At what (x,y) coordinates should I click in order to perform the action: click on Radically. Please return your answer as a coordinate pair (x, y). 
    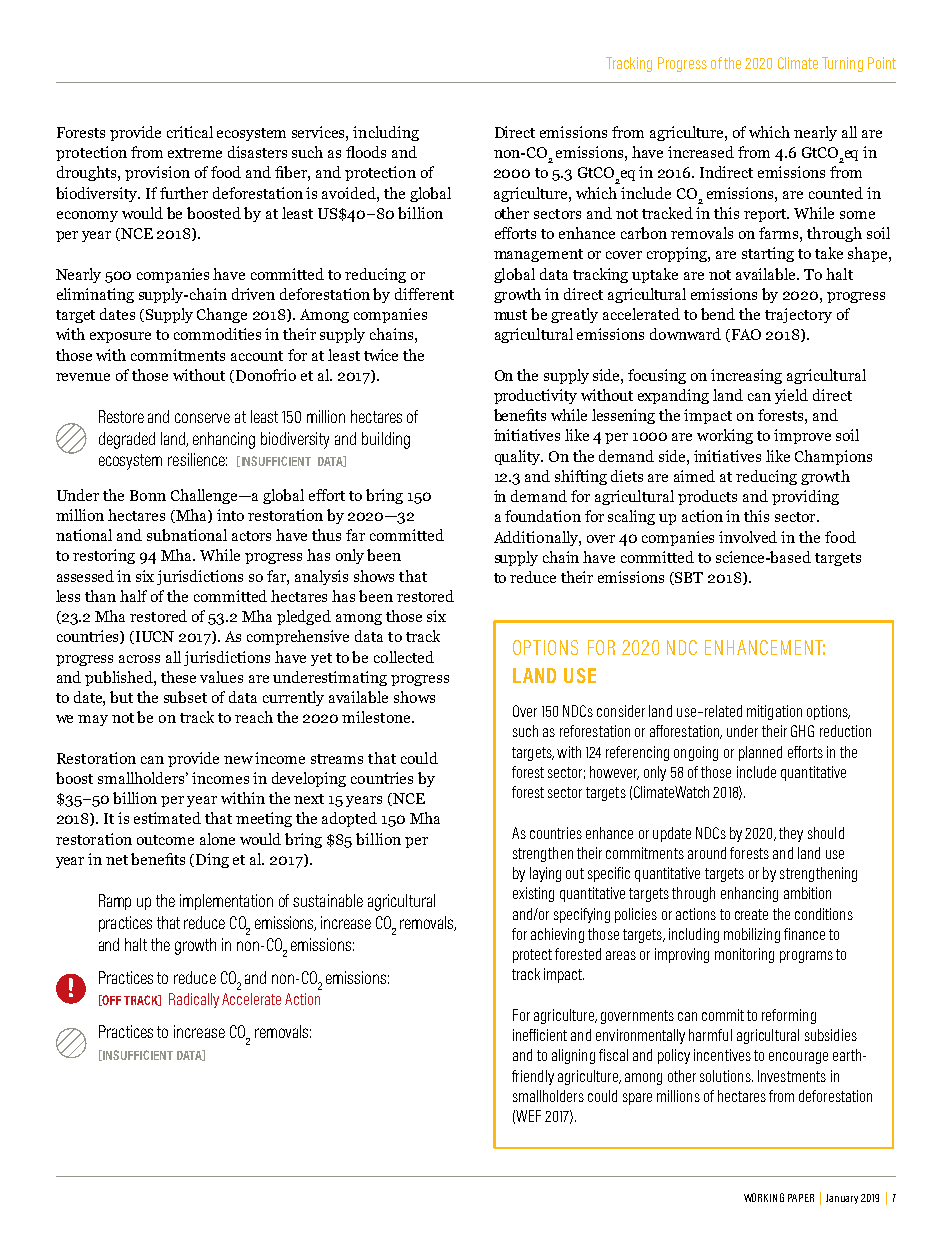
    Looking at the image, I should click on (194, 1000).
